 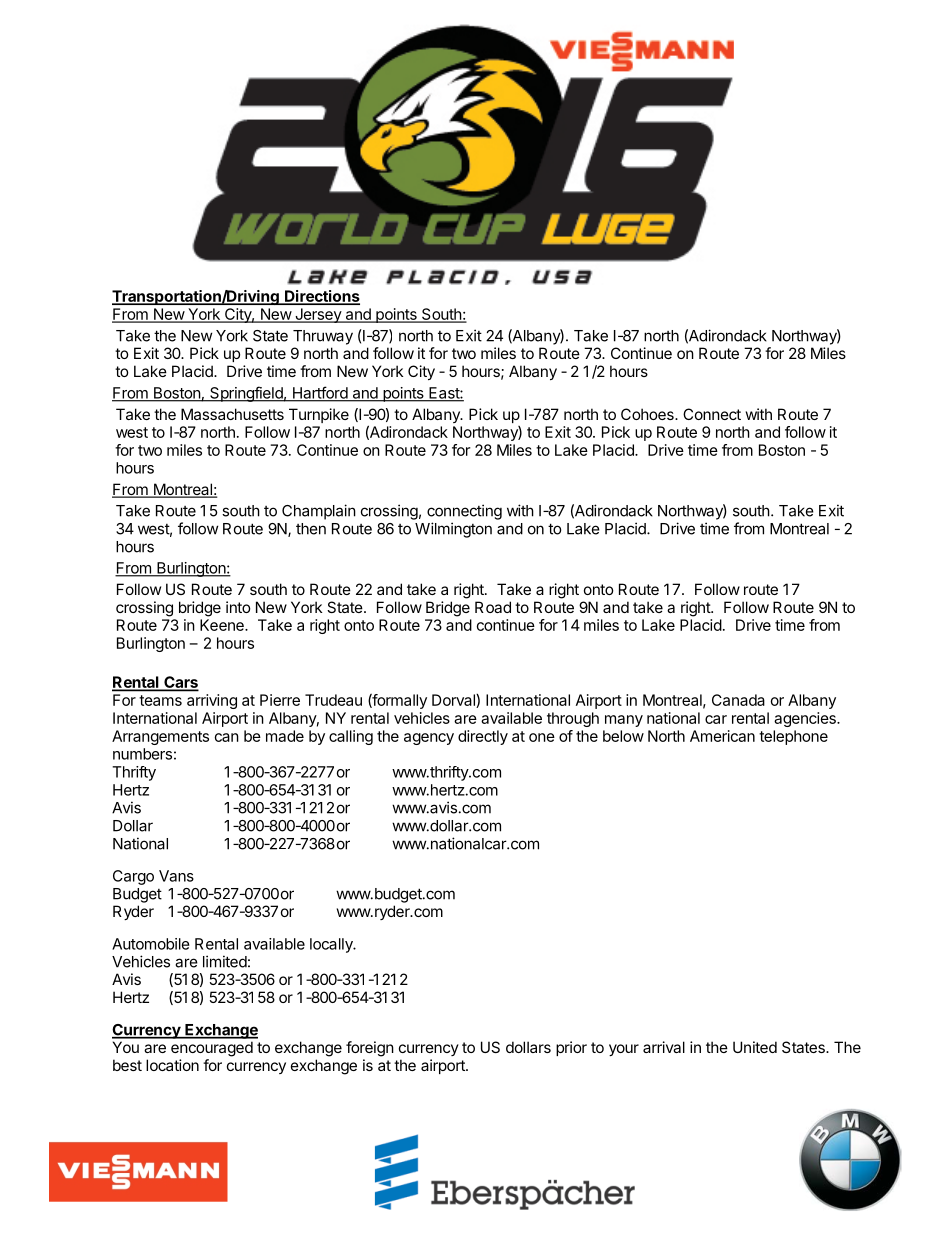 I want to click on Cars, so click(x=180, y=683).
